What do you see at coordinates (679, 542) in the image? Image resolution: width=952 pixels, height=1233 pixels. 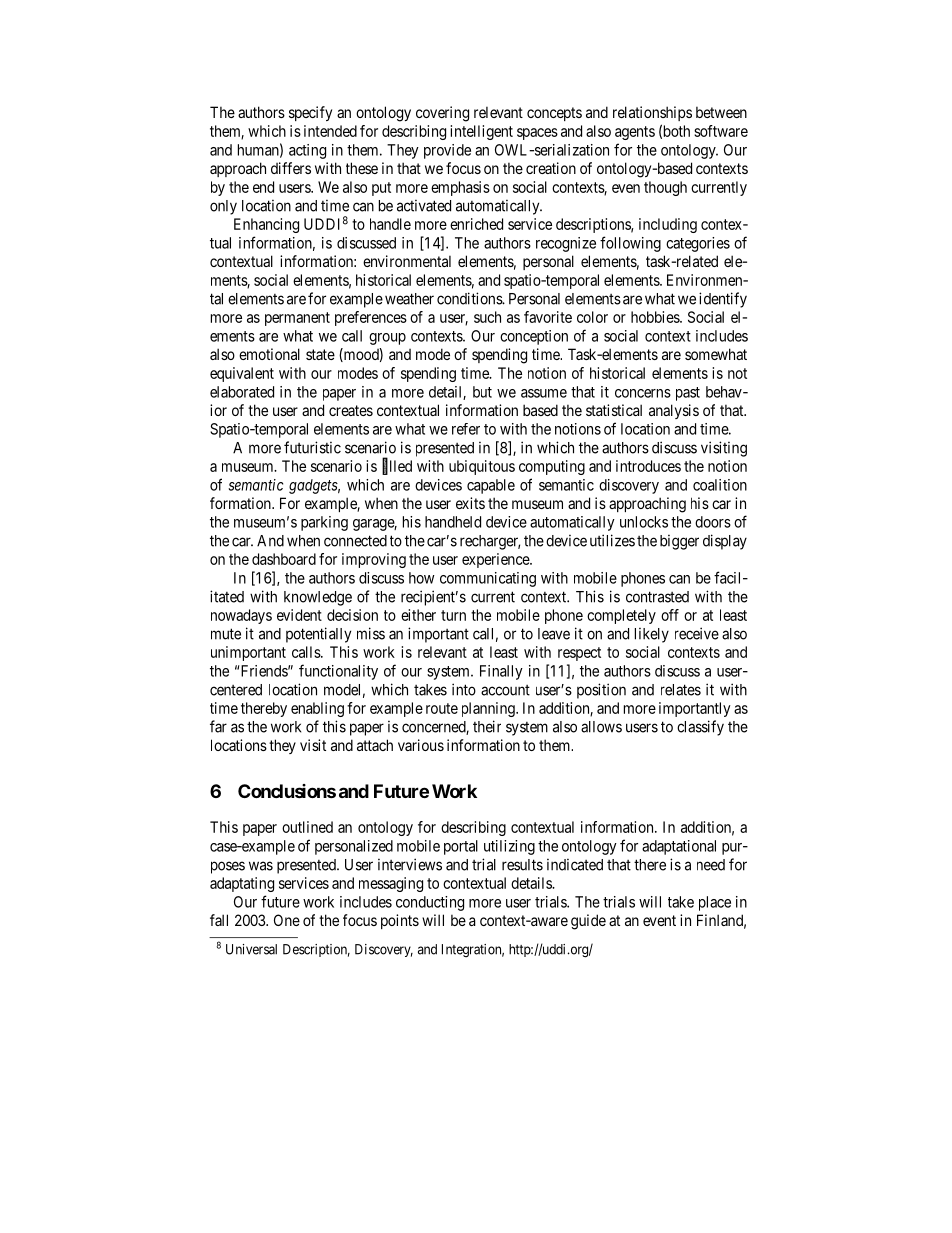 I see `bigger` at bounding box center [679, 542].
